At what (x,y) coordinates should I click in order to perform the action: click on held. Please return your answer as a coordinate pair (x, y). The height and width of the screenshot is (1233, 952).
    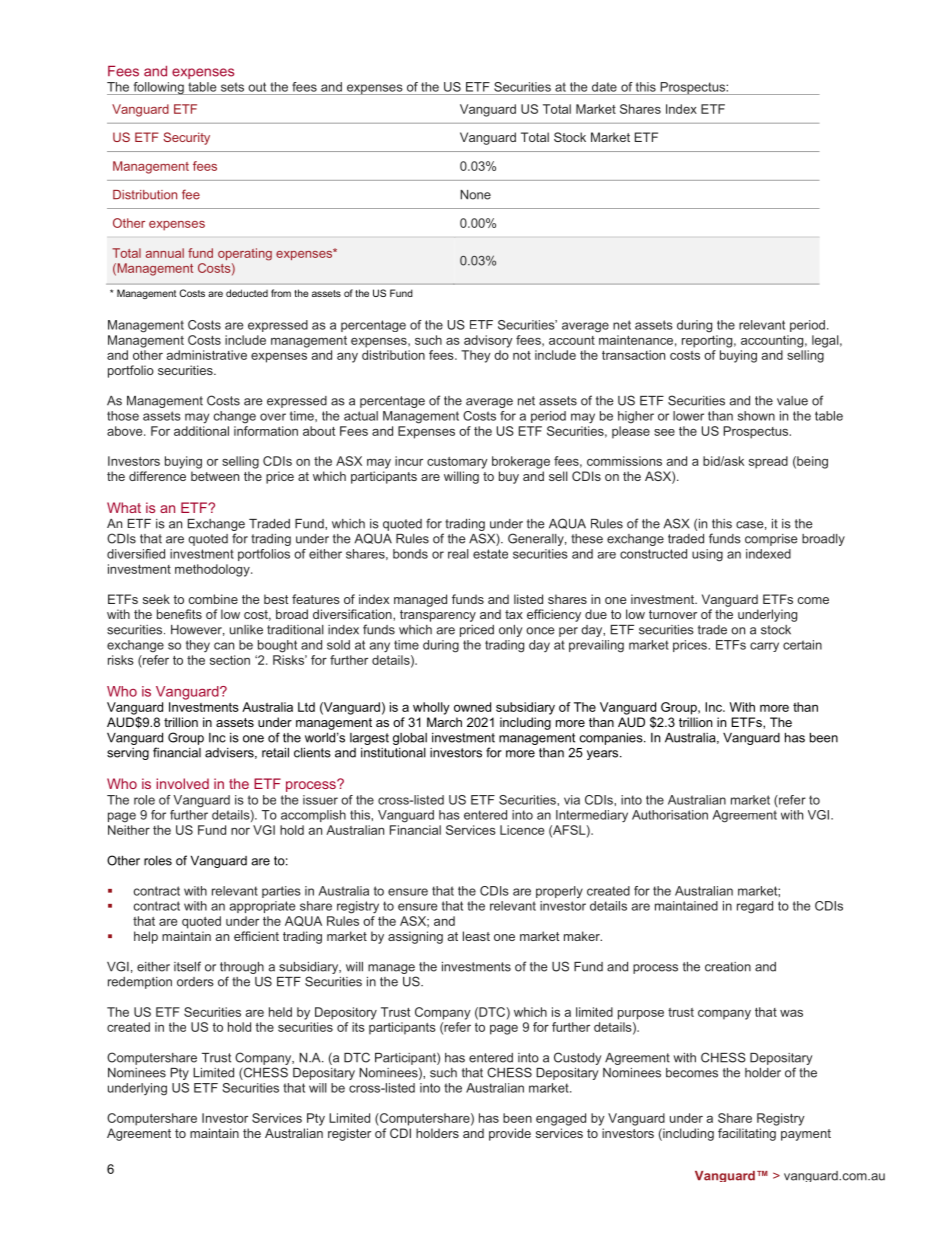
    Looking at the image, I should click on (280, 1012).
